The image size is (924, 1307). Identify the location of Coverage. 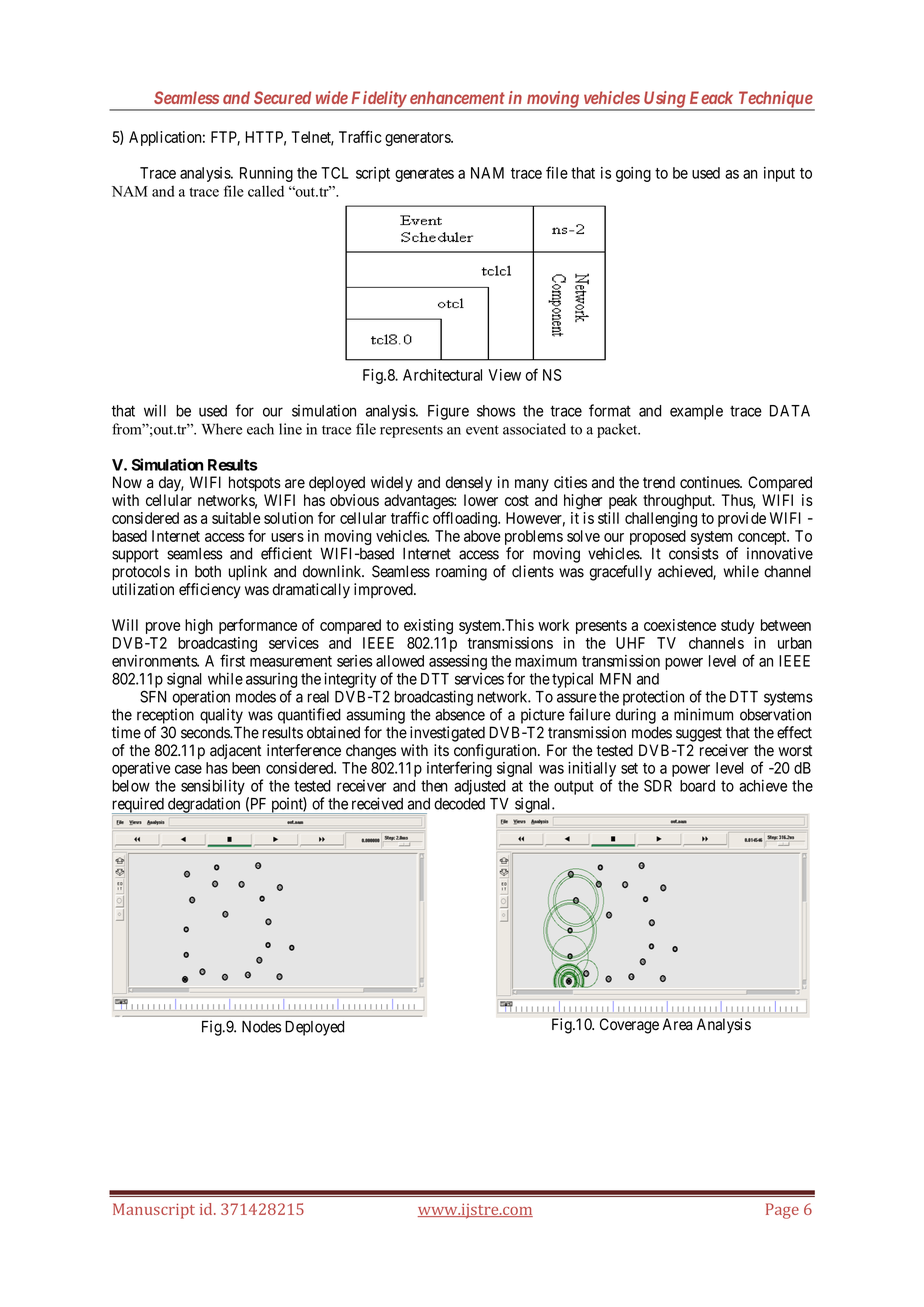
(629, 1026).
